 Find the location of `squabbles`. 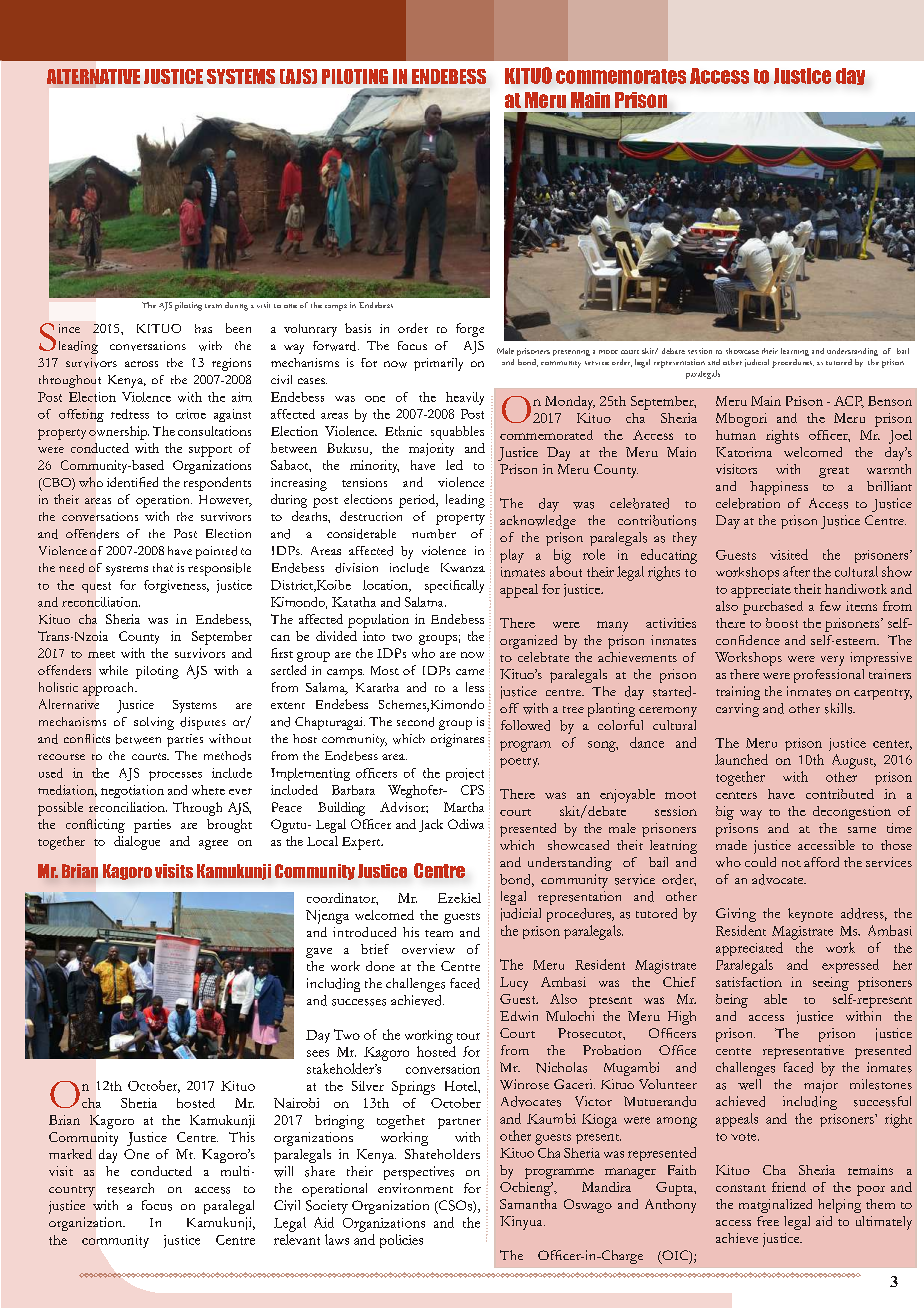

squabbles is located at coordinates (457, 433).
